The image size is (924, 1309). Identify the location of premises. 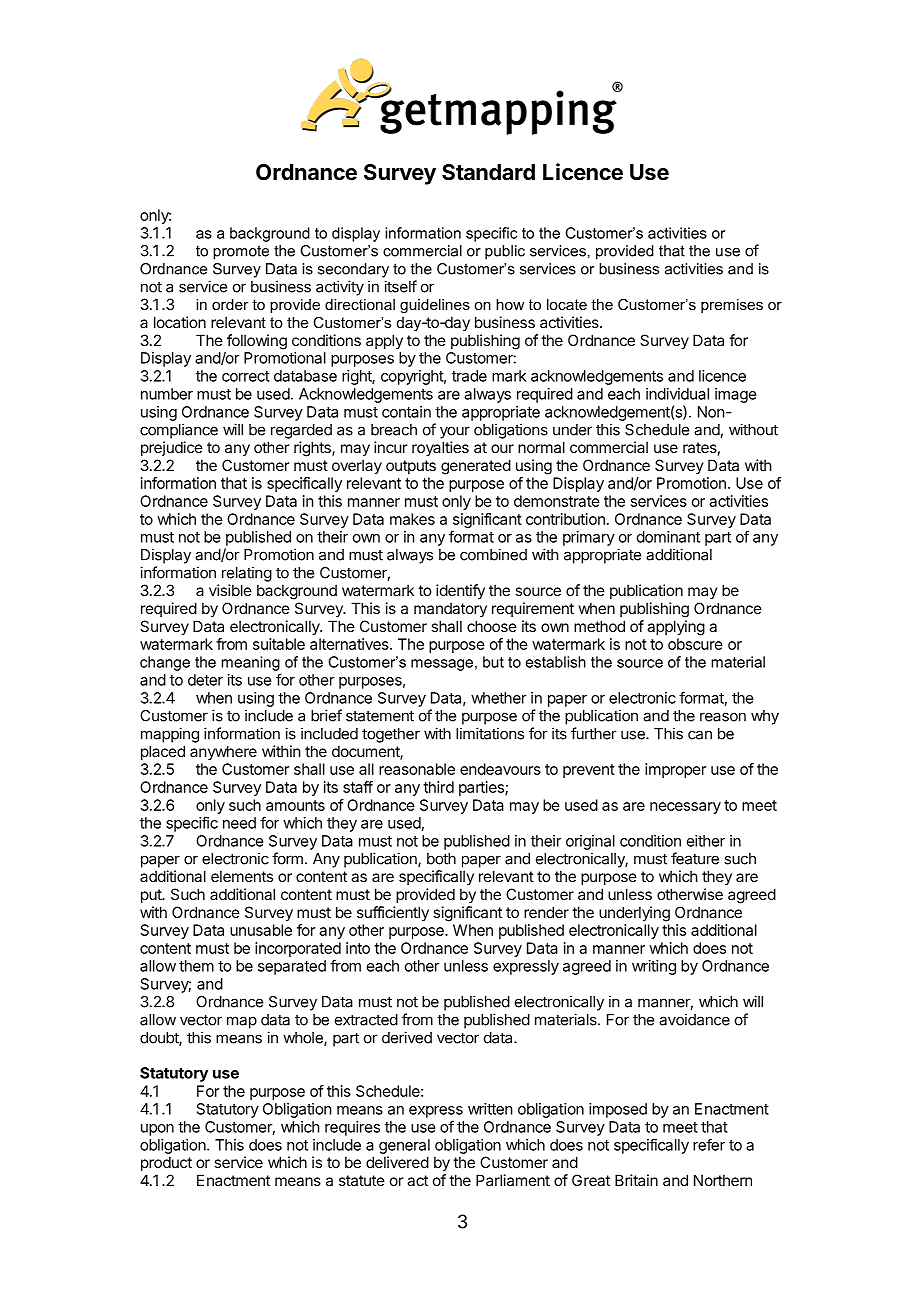
(732, 306).
